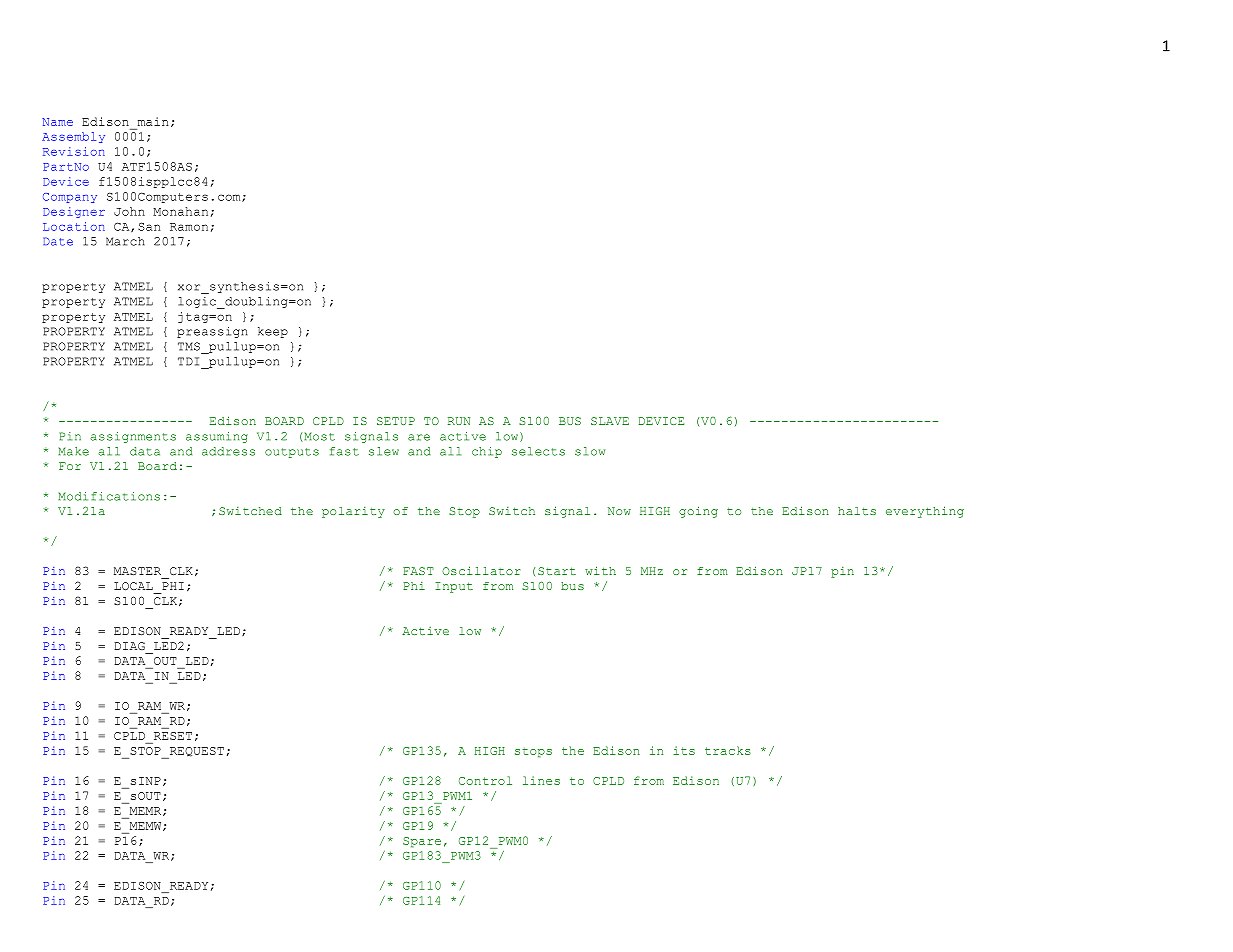 This document has width=1233, height=952. What do you see at coordinates (422, 842) in the document?
I see `Spare` at bounding box center [422, 842].
